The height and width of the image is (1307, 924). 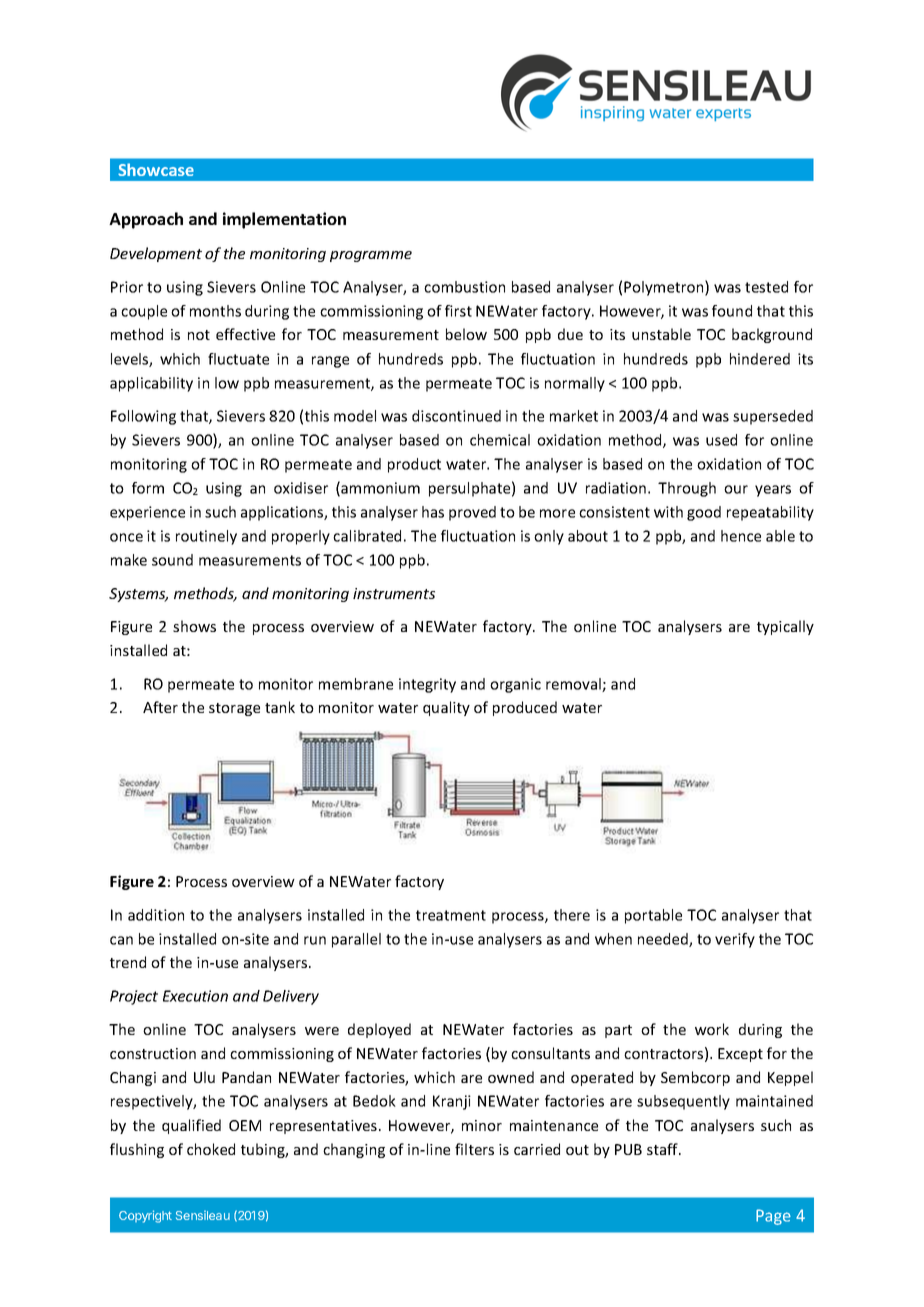 What do you see at coordinates (474, 1149) in the image?
I see `filters` at bounding box center [474, 1149].
